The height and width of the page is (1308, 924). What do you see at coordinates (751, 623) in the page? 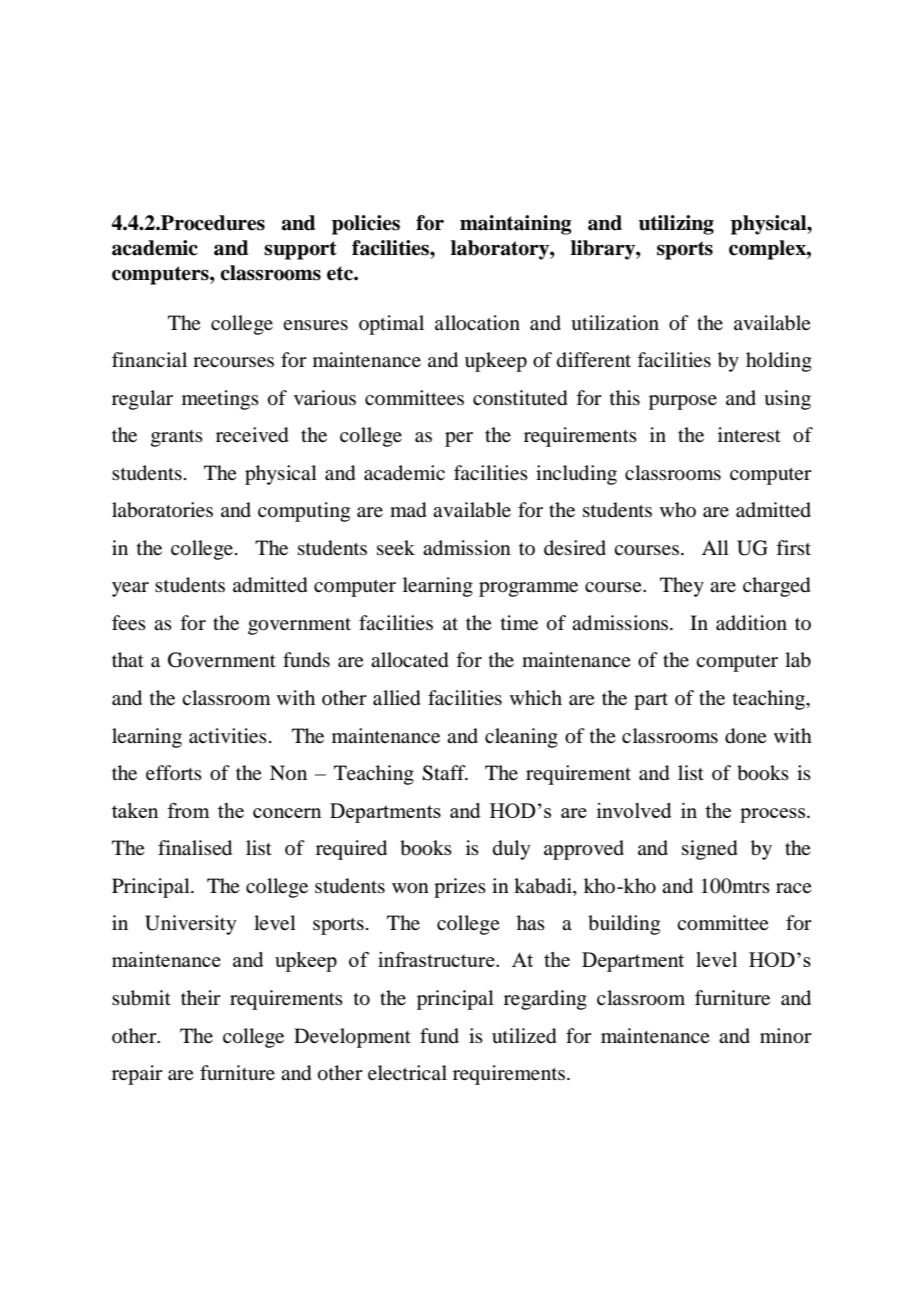
I see `addition` at bounding box center [751, 623].
